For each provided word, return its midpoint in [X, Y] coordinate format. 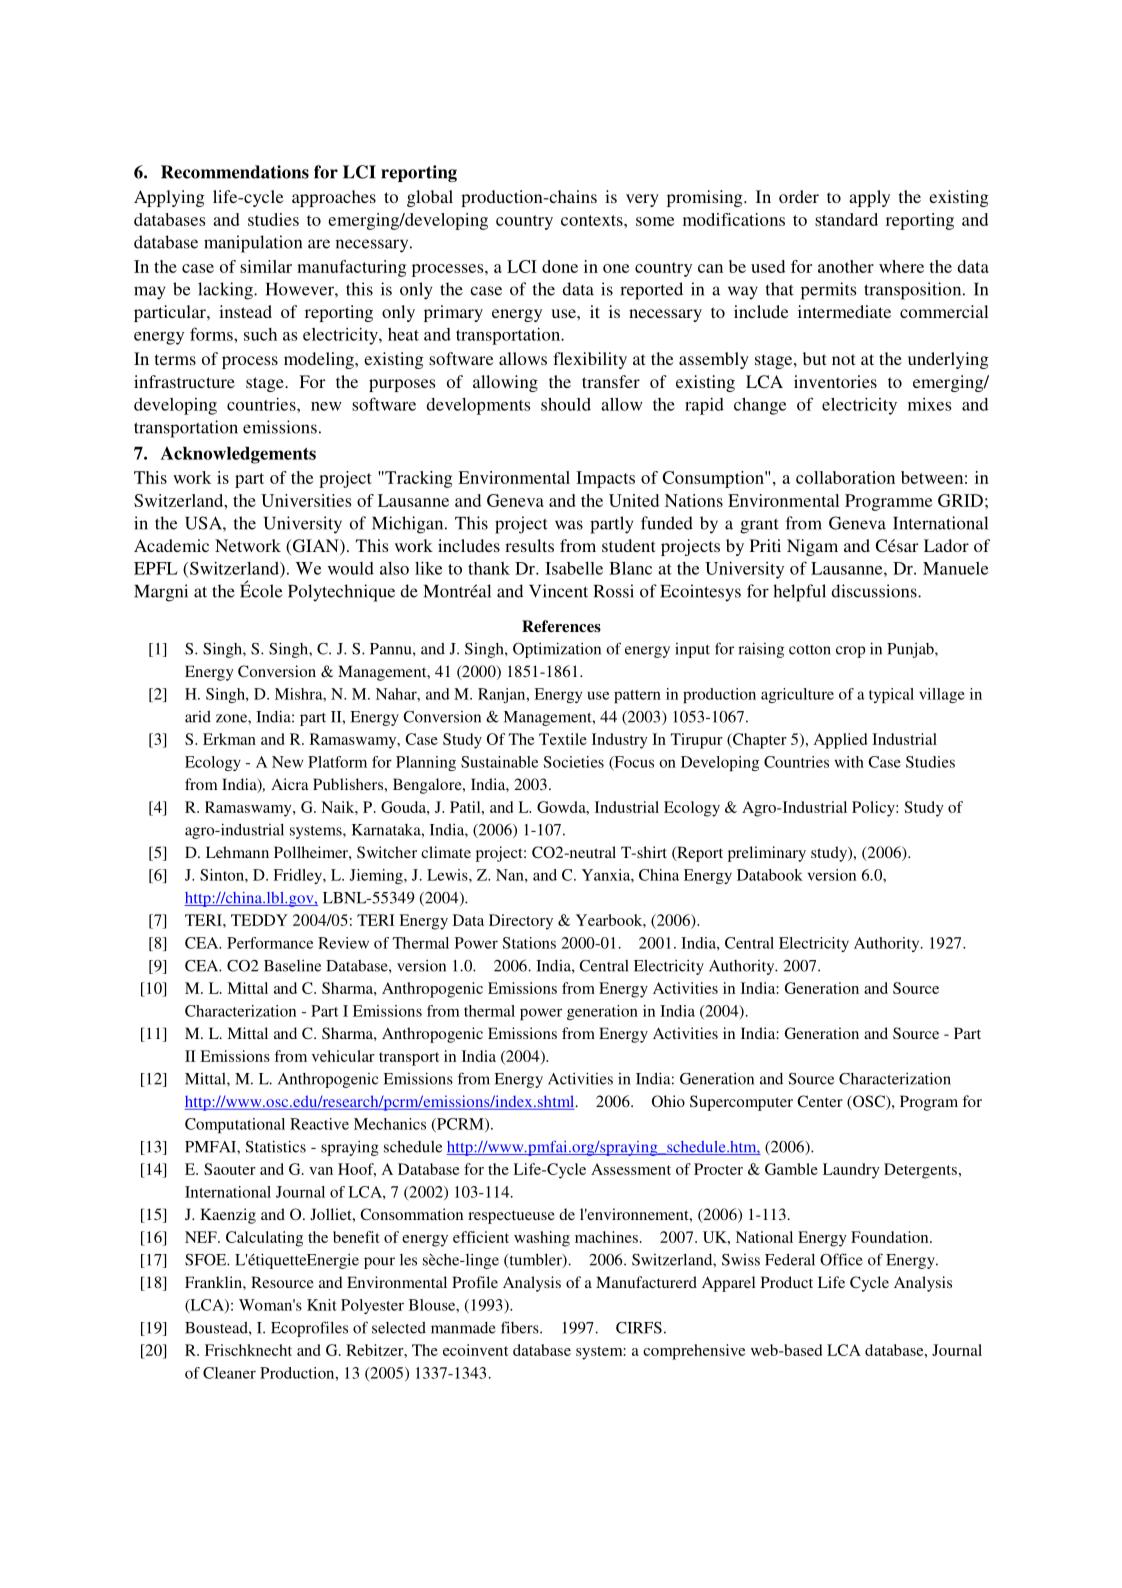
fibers [521, 1327]
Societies [573, 762]
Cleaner [229, 1373]
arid [198, 717]
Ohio [668, 1101]
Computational [235, 1125]
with [849, 762]
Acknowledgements [238, 455]
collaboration [845, 477]
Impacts [605, 479]
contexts [593, 220]
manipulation [253, 244]
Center [820, 1101]
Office [841, 1259]
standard [846, 219]
